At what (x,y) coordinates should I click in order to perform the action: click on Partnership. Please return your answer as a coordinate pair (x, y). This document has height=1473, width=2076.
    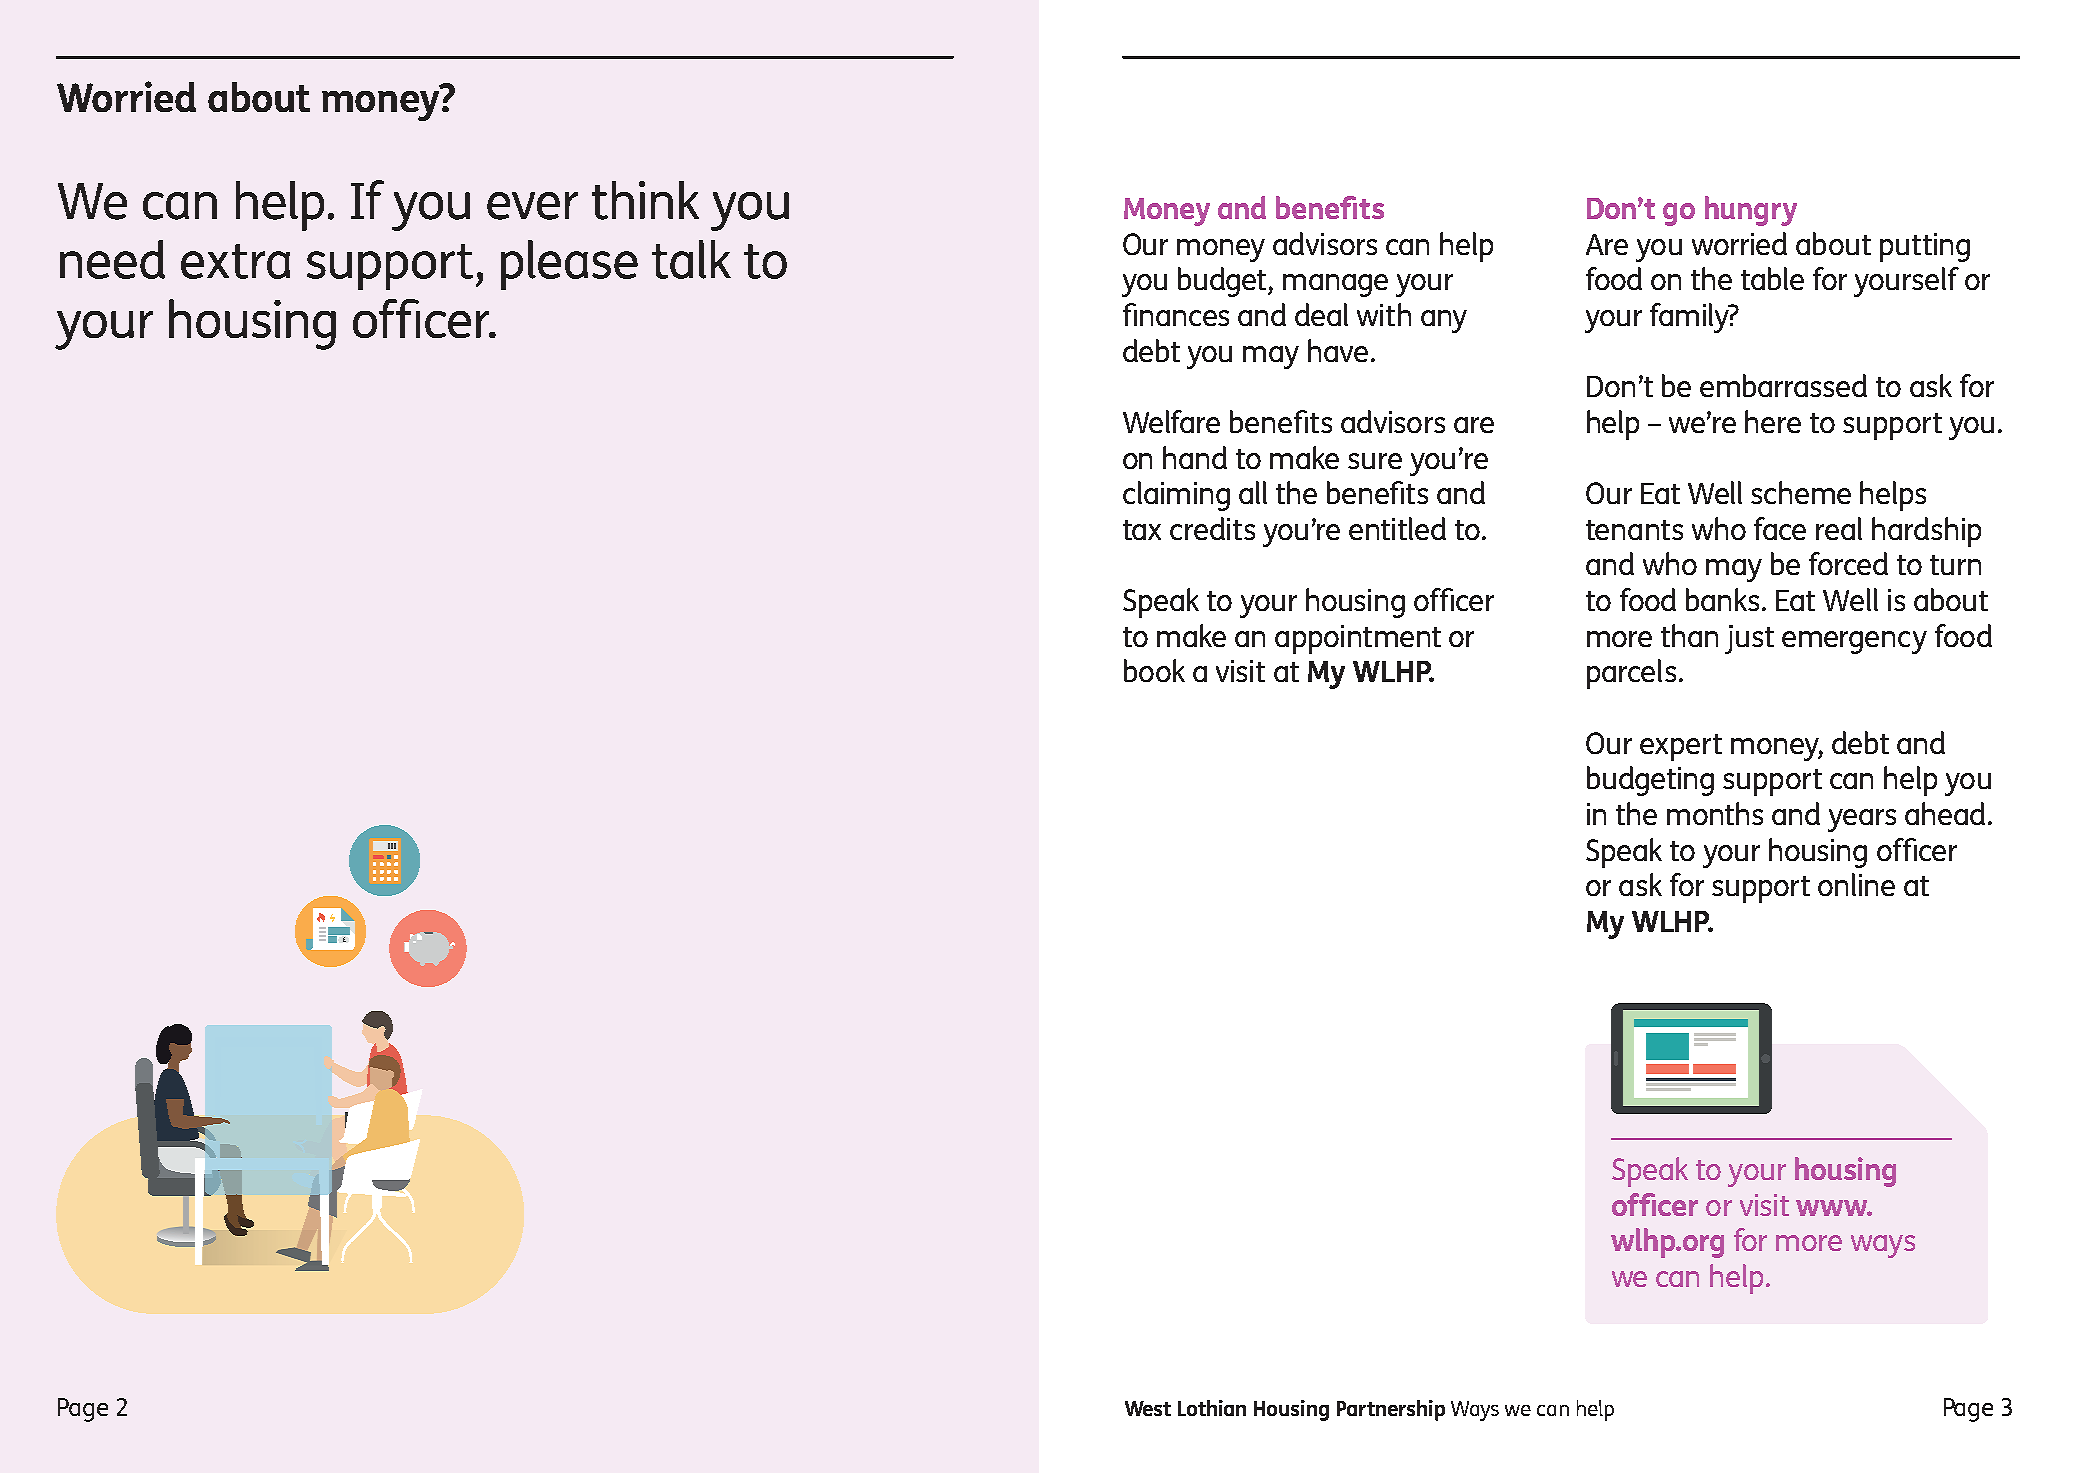
    Looking at the image, I should click on (1391, 1410).
